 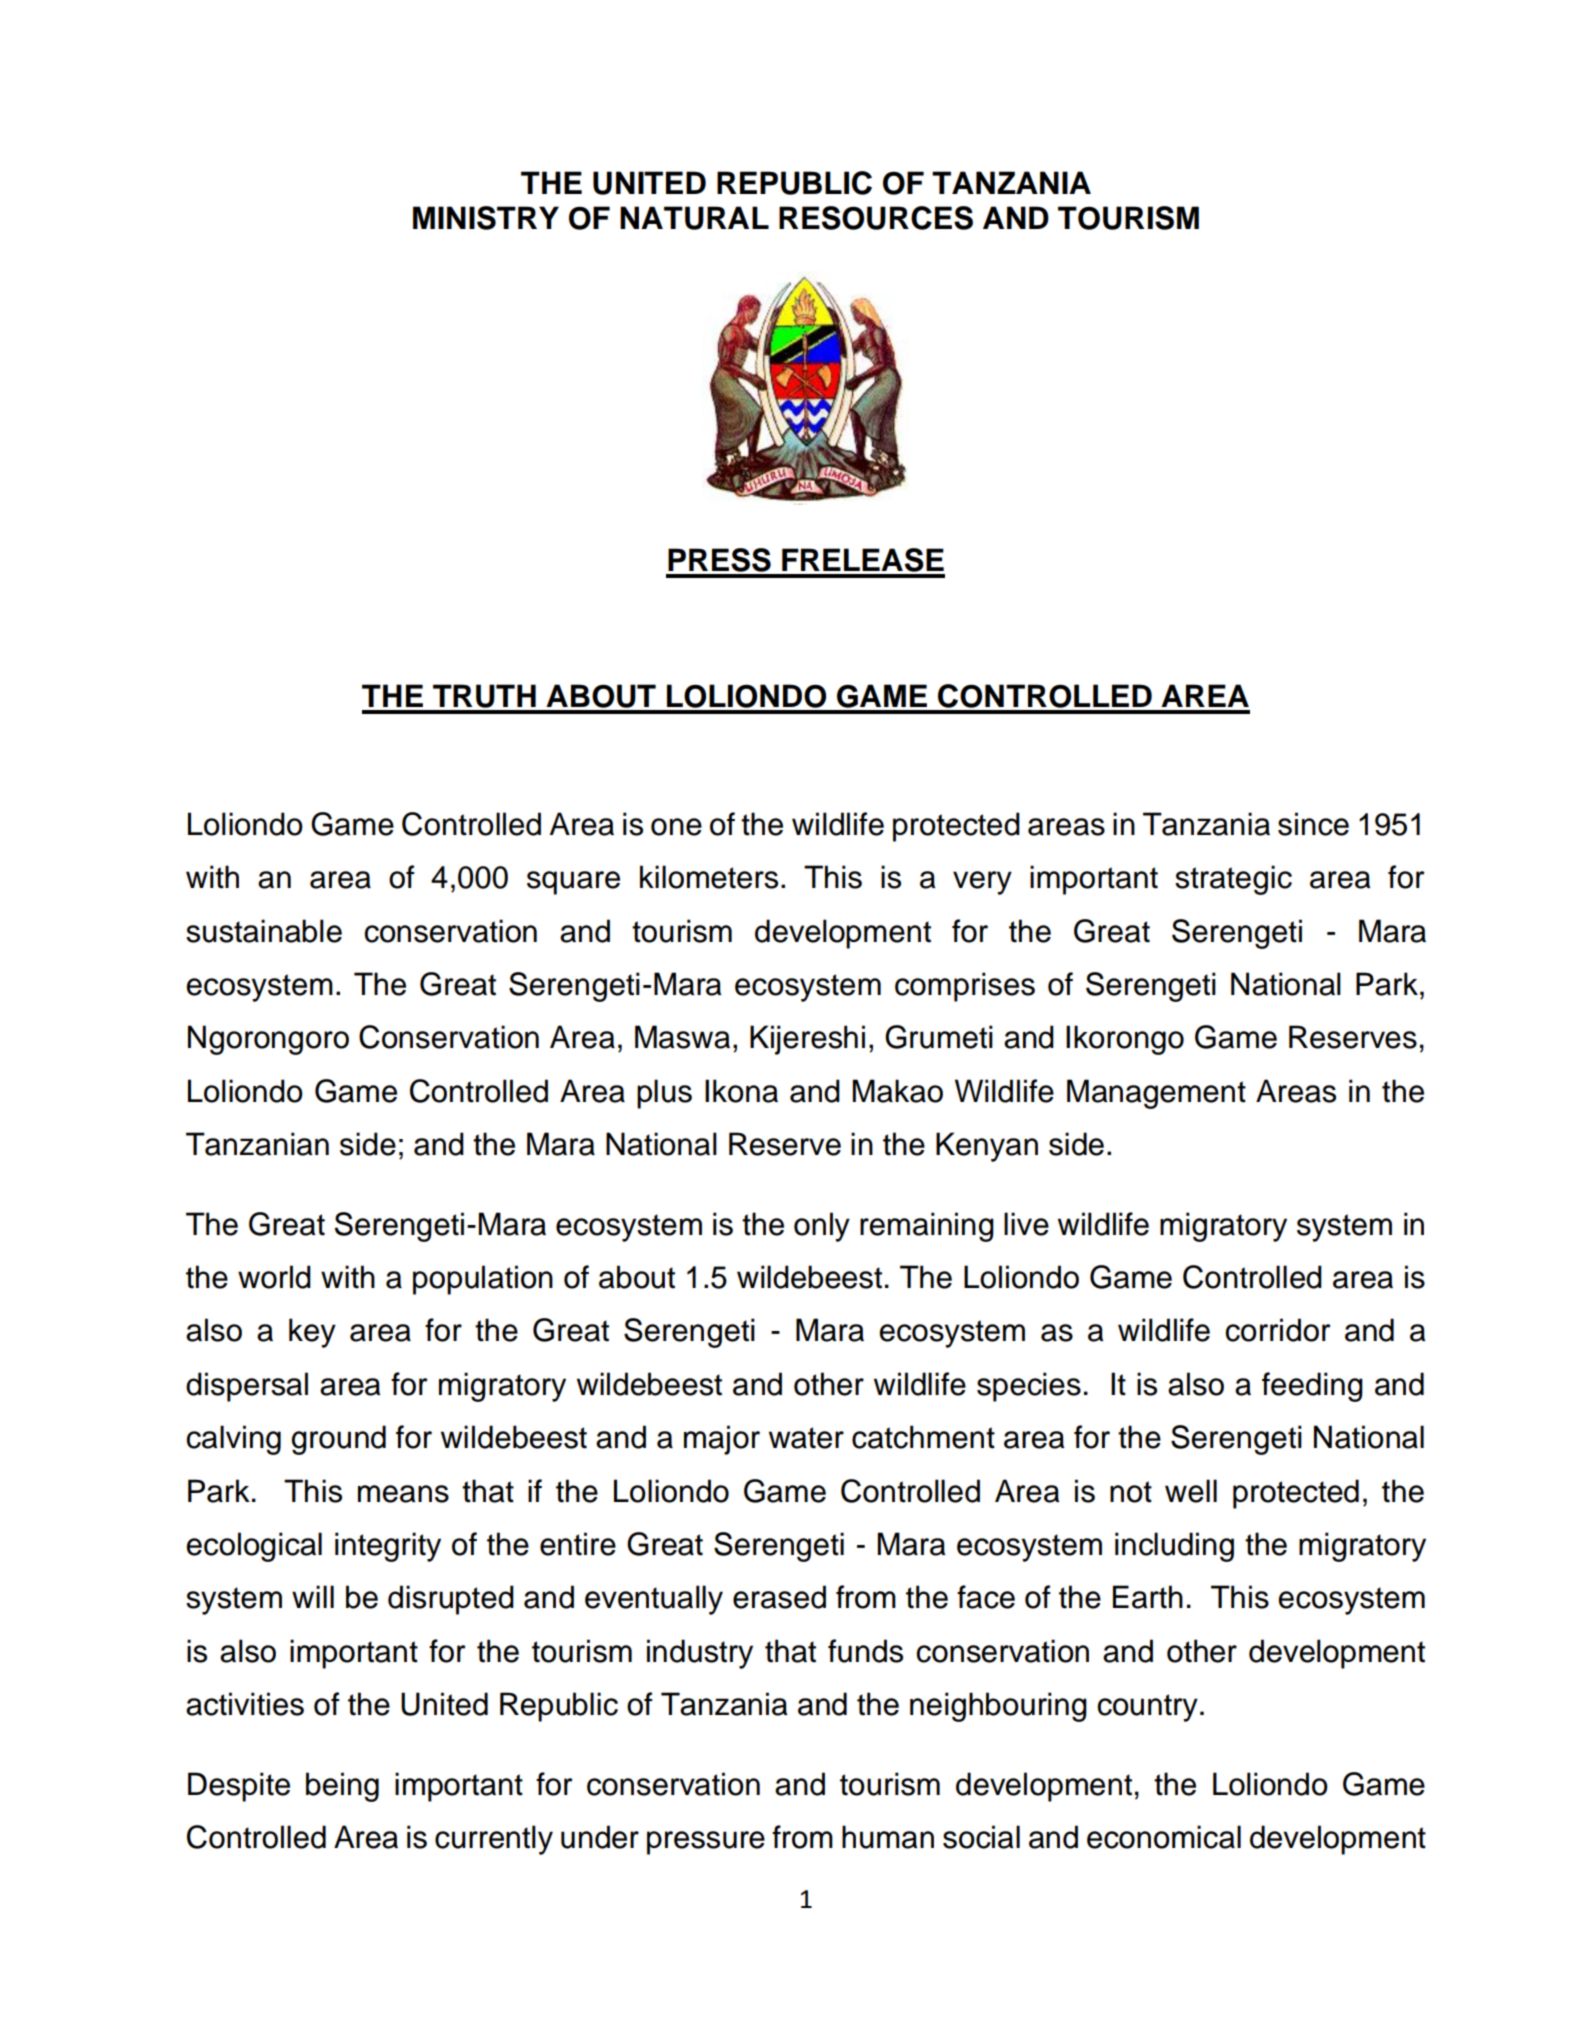 I want to click on being, so click(x=342, y=1787).
